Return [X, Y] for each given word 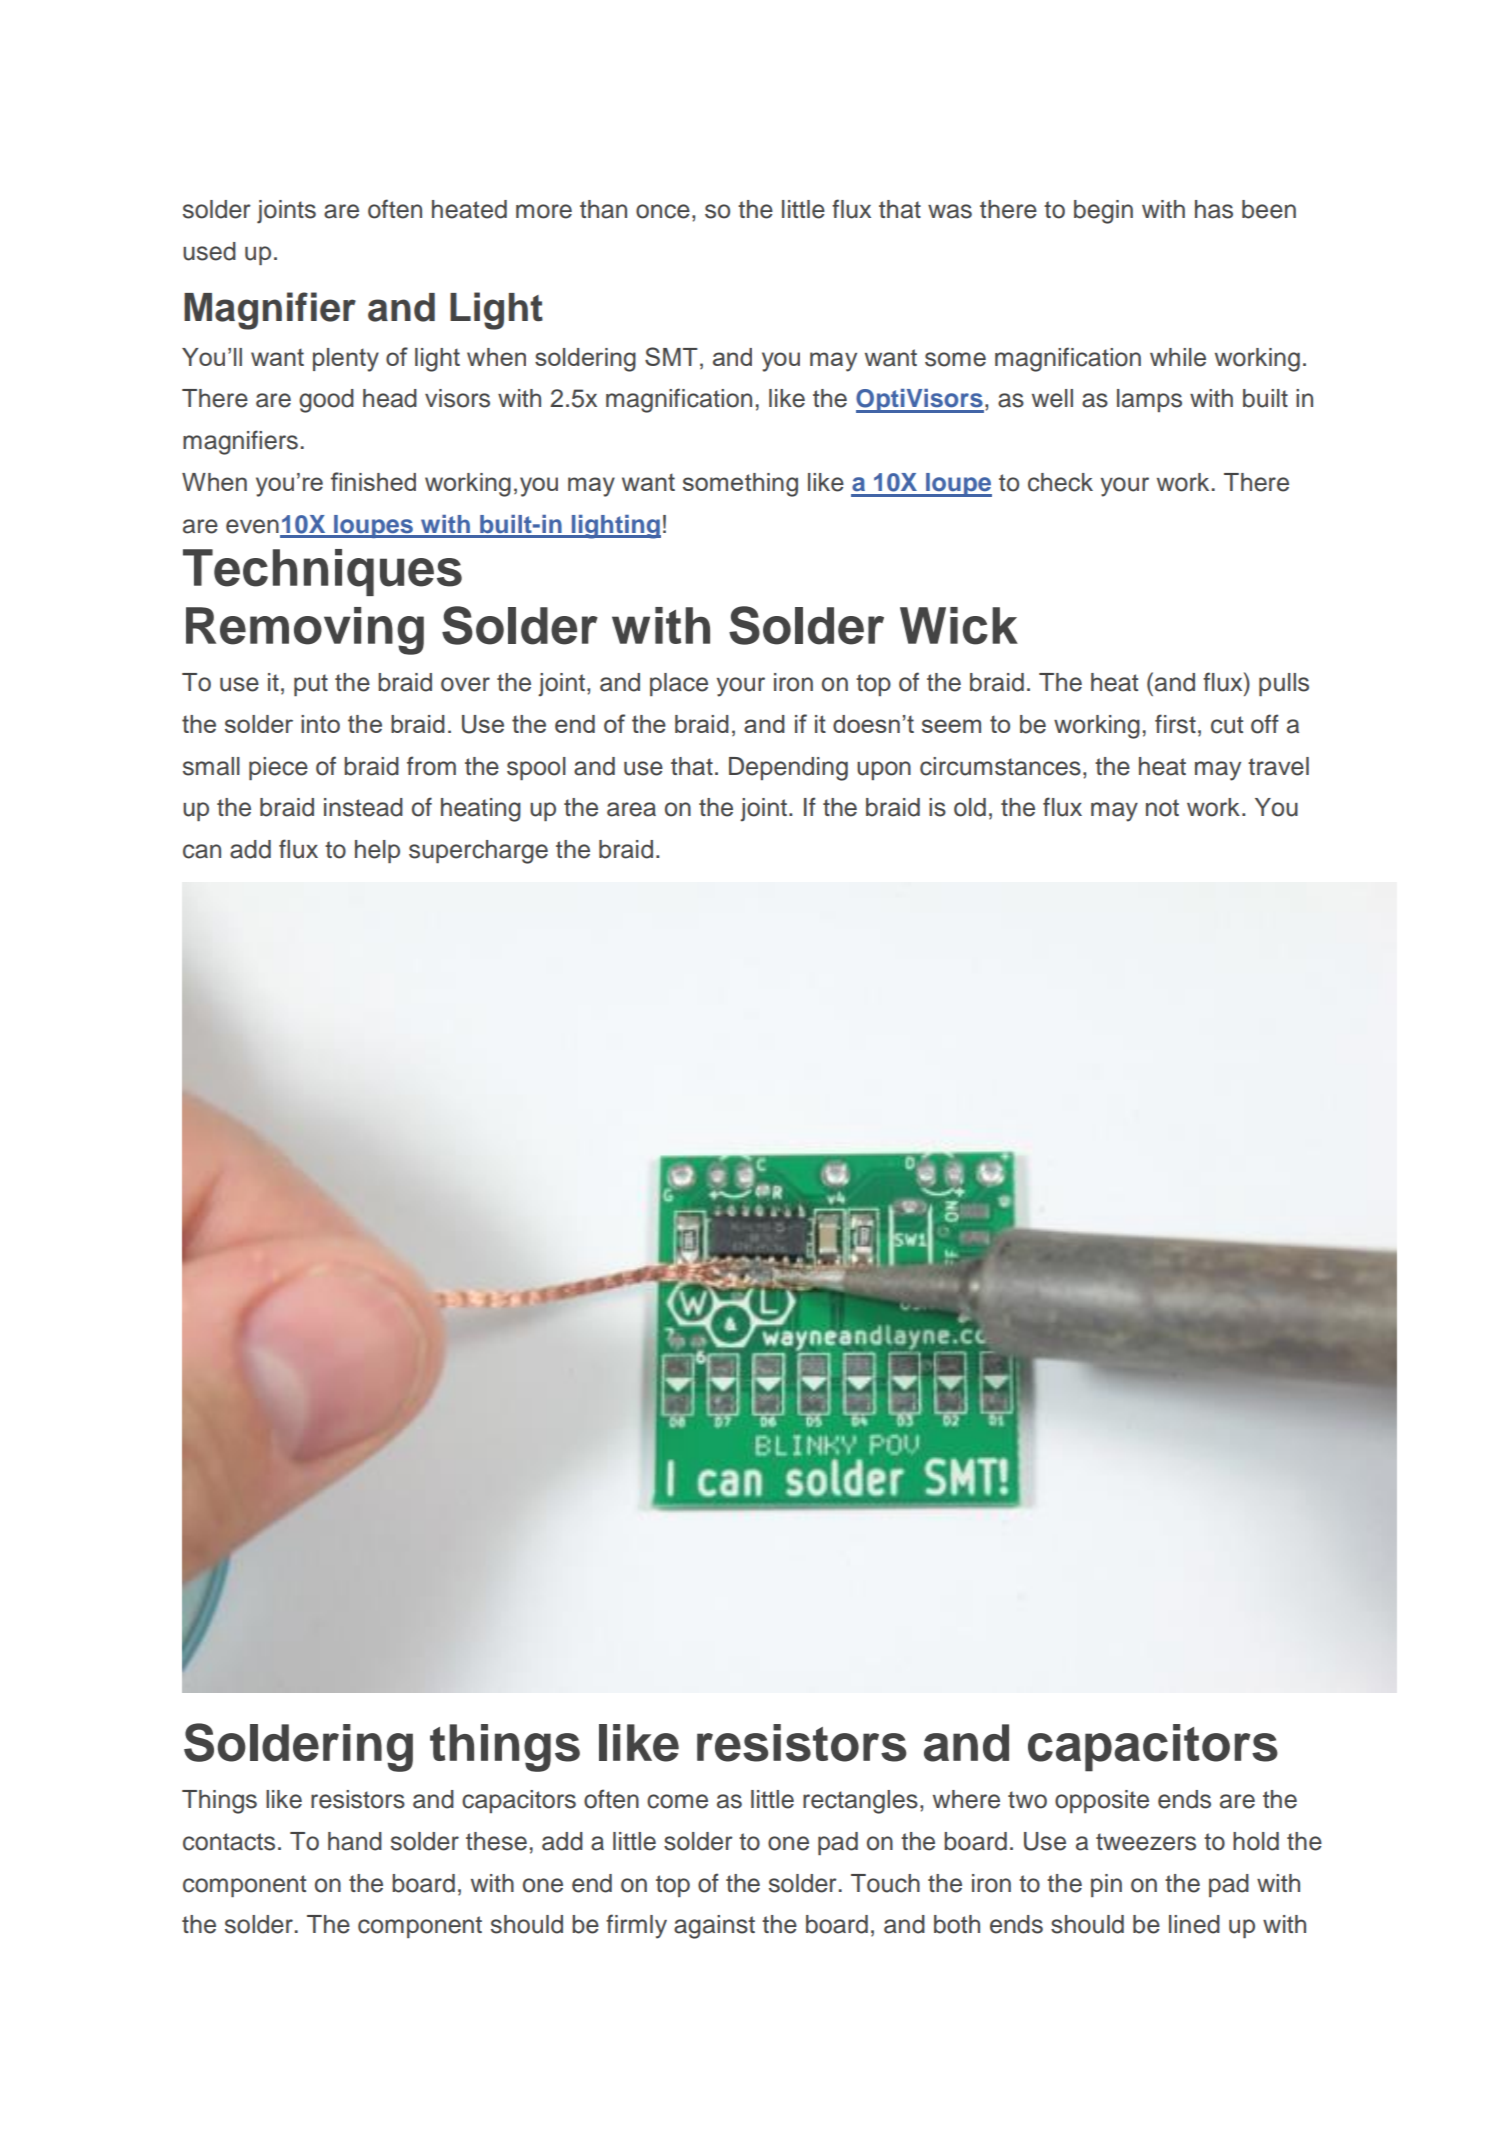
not [1162, 808]
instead [363, 807]
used [209, 251]
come [677, 1801]
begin [1103, 212]
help [377, 851]
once [663, 211]
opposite [1102, 1801]
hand [355, 1841]
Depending [788, 769]
